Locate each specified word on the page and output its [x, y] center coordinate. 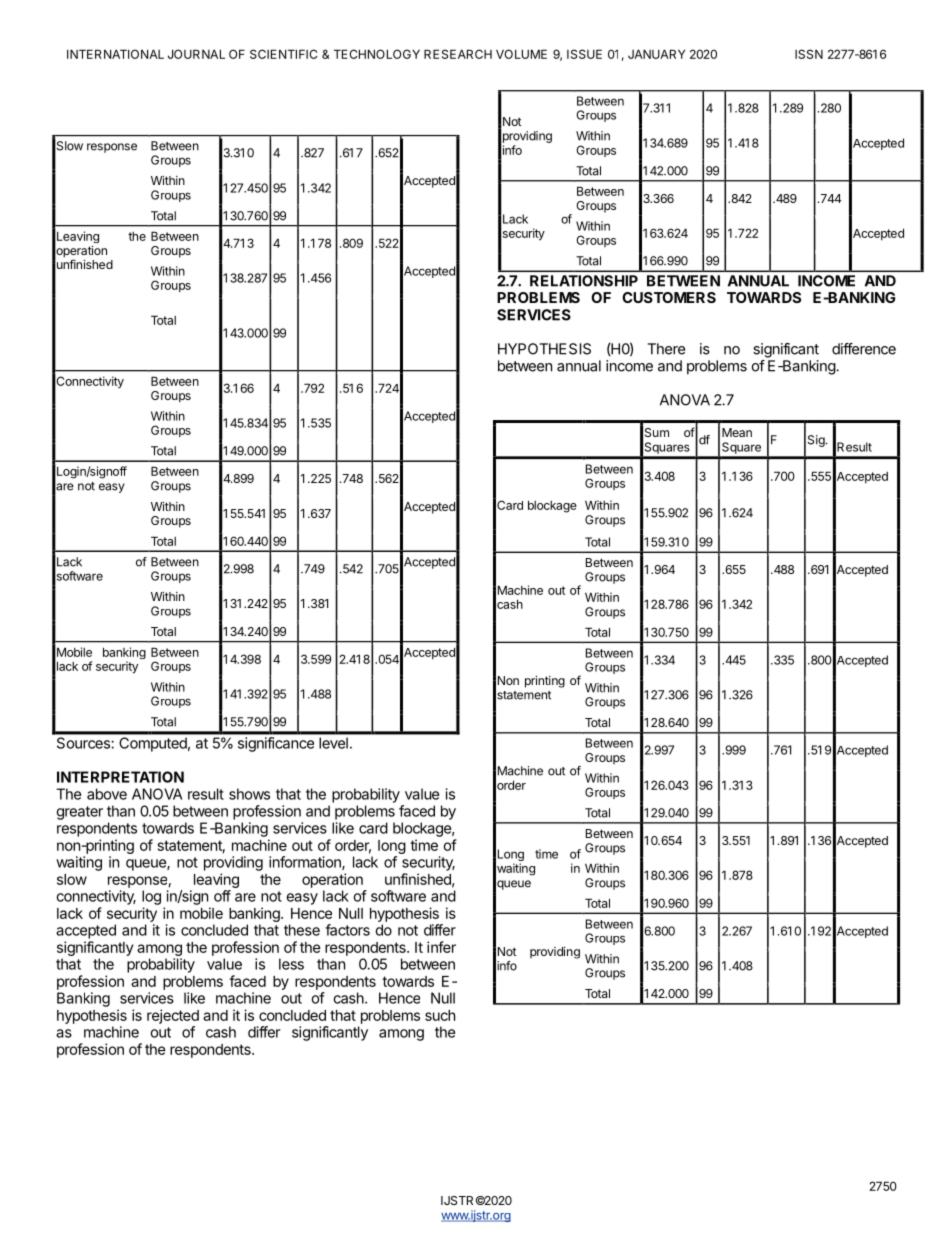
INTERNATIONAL [115, 54]
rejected [173, 1016]
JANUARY [656, 54]
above [107, 794]
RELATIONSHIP [584, 281]
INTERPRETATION [120, 777]
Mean [737, 432]
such [440, 1015]
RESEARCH [458, 54]
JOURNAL [196, 54]
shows [249, 794]
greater [79, 813]
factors [347, 930]
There [666, 349]
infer [441, 947]
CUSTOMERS [669, 297]
